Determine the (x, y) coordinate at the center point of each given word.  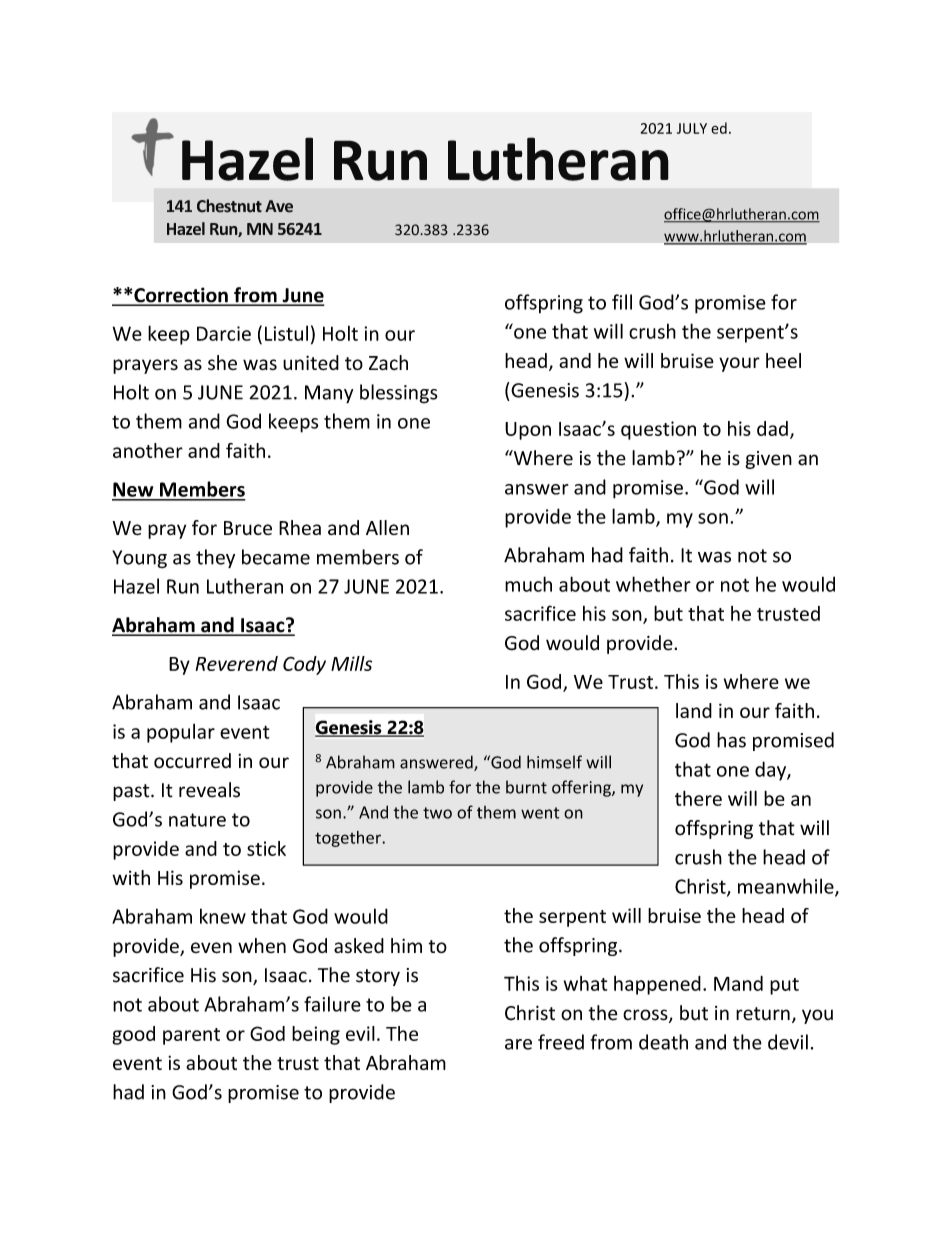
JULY (692, 128)
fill (622, 302)
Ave (279, 206)
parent (191, 1036)
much (528, 584)
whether (653, 584)
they (215, 558)
